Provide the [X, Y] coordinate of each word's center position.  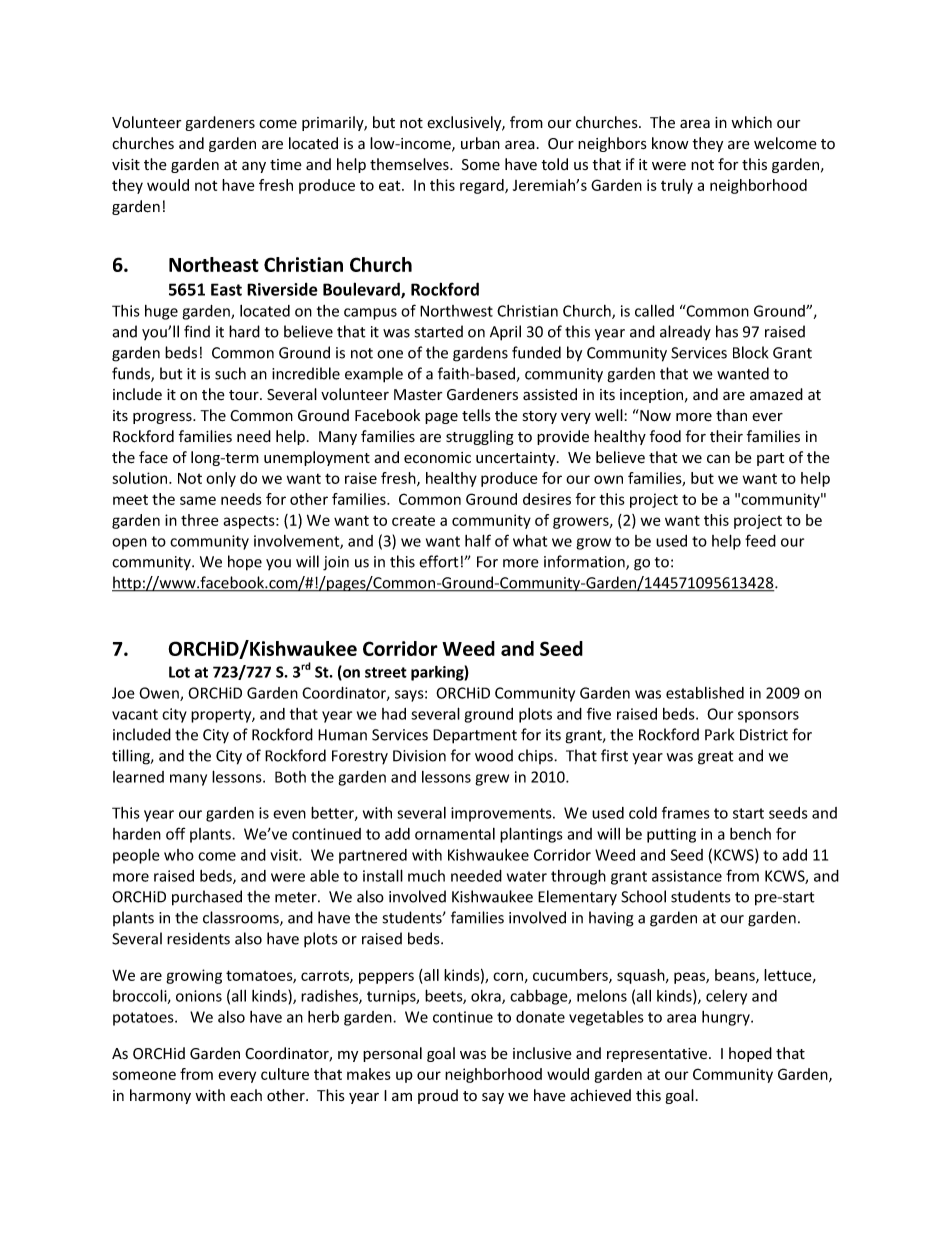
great [716, 758]
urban [480, 143]
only [221, 479]
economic [437, 458]
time [286, 164]
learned [138, 777]
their [726, 436]
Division [419, 756]
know [670, 143]
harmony [160, 1096]
